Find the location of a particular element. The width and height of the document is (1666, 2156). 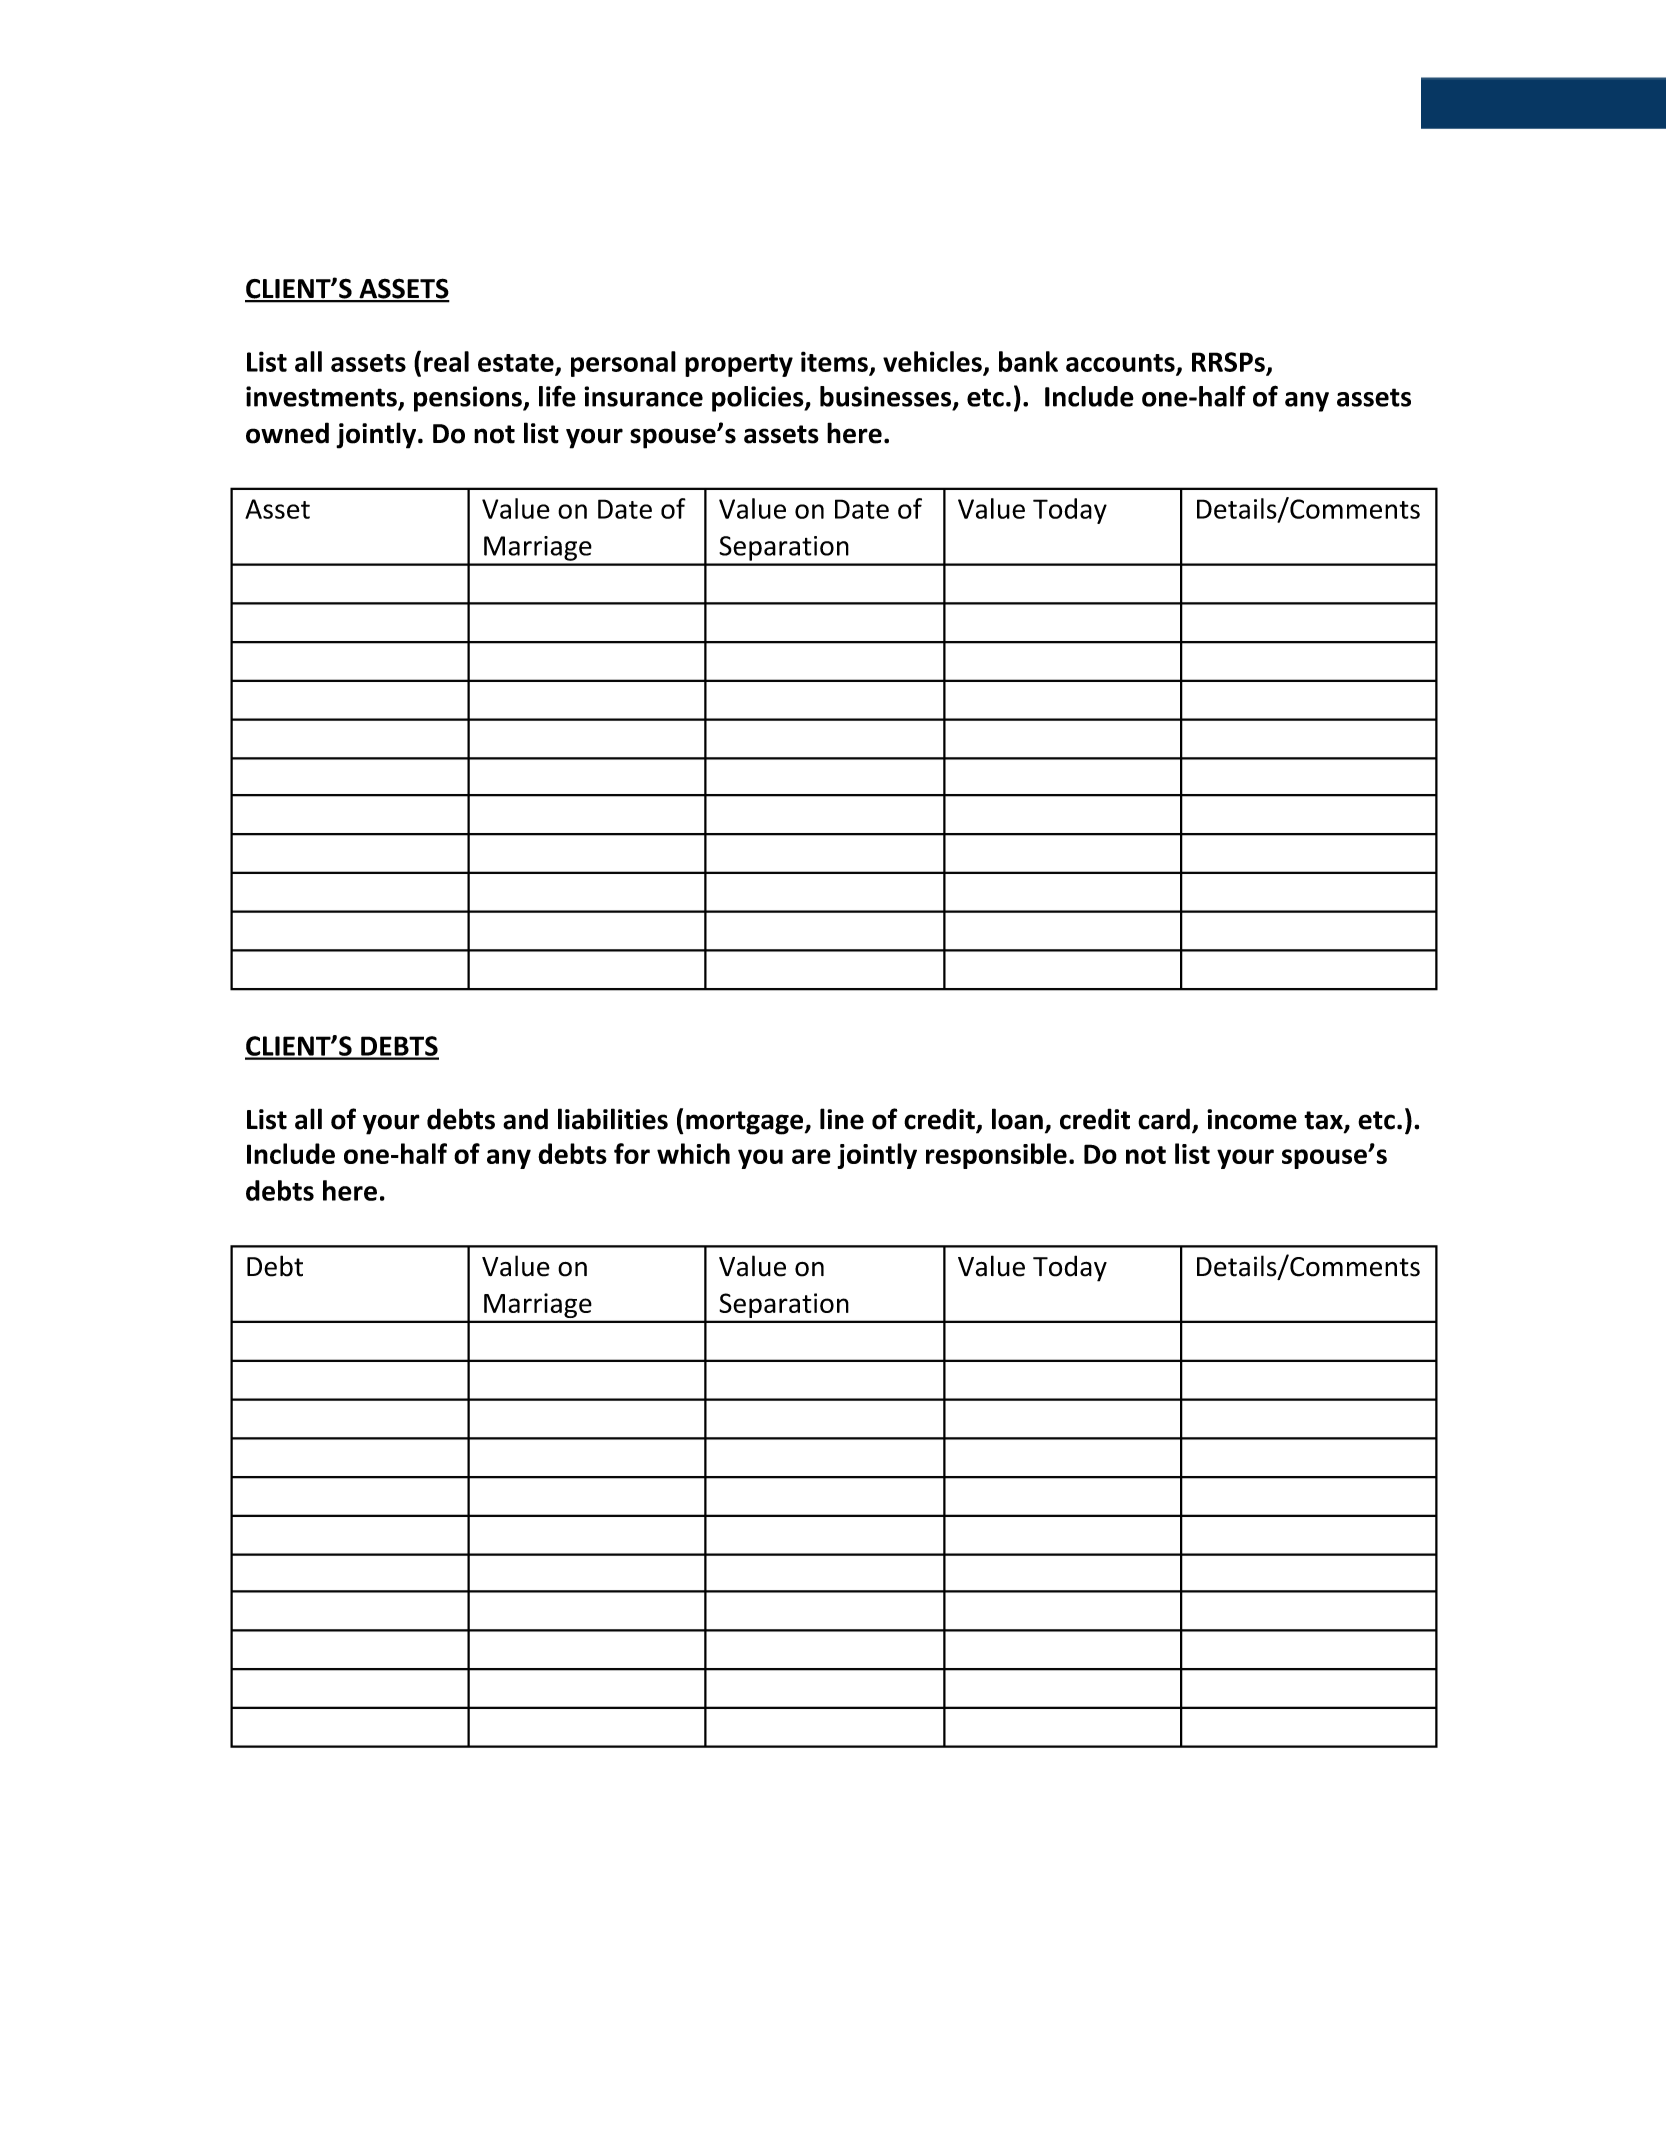

bank is located at coordinates (1028, 361).
